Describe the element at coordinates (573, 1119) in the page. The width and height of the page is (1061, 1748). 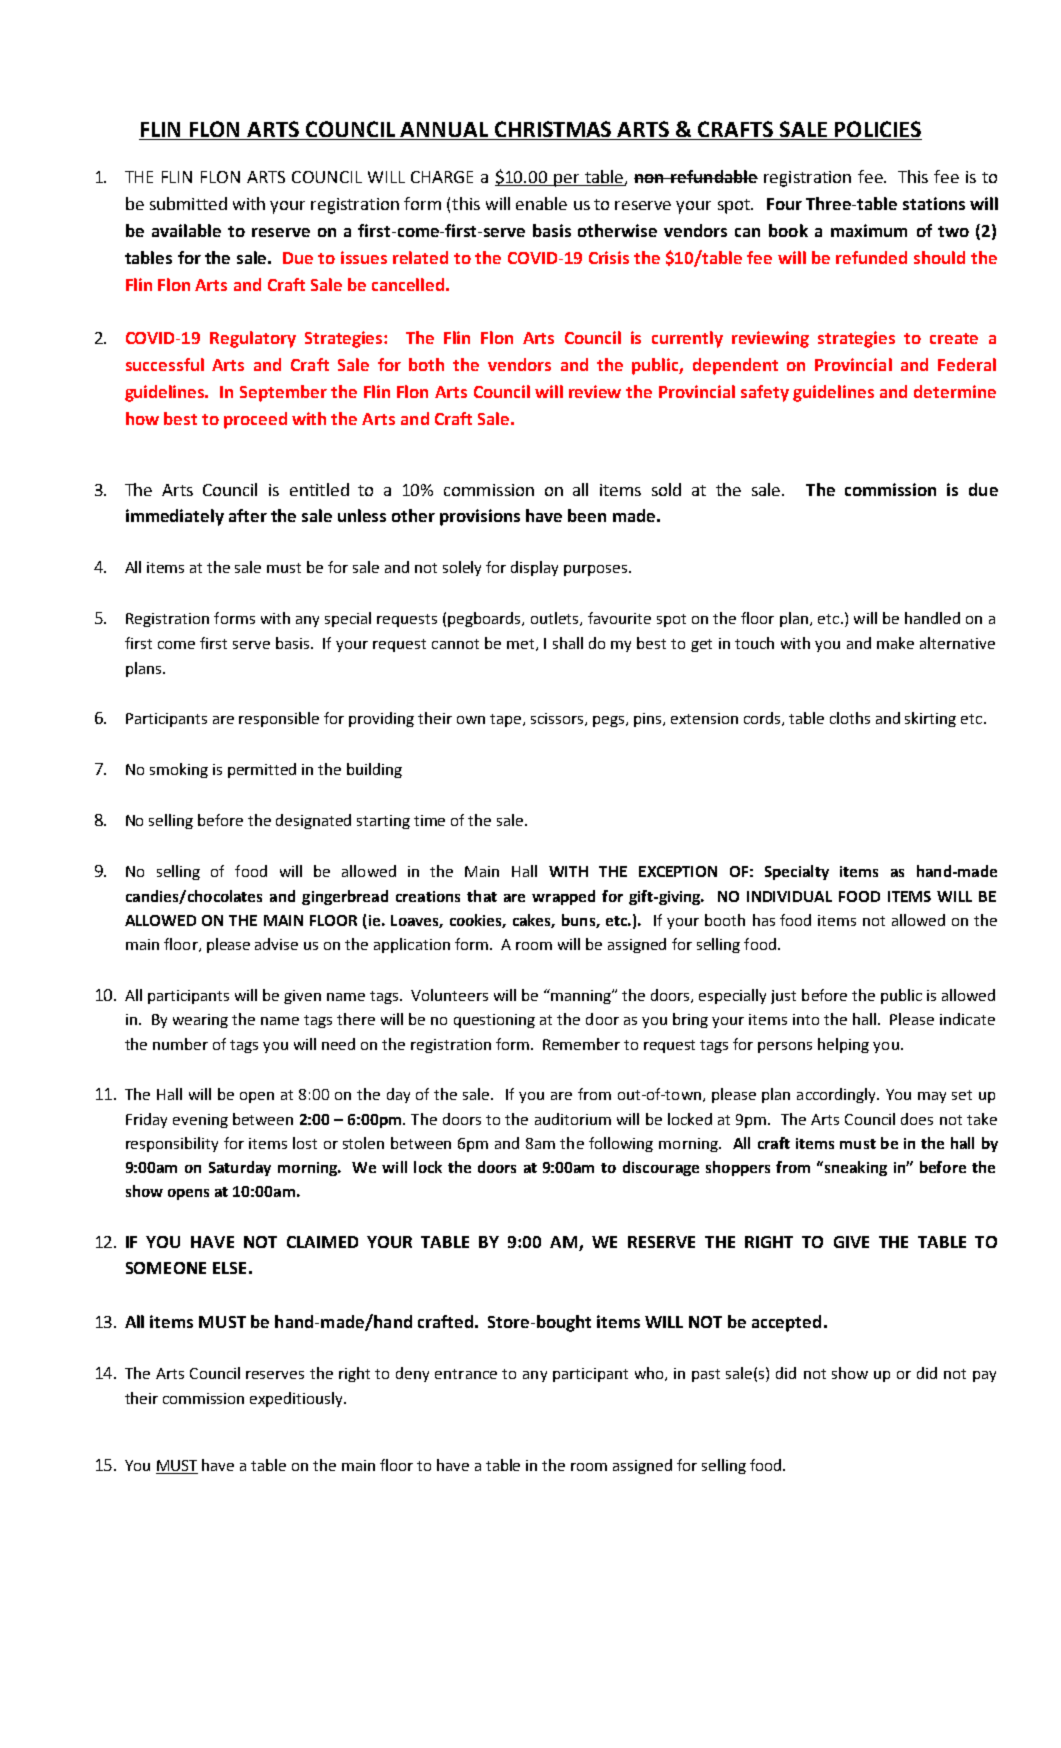
I see `auditorium` at that location.
